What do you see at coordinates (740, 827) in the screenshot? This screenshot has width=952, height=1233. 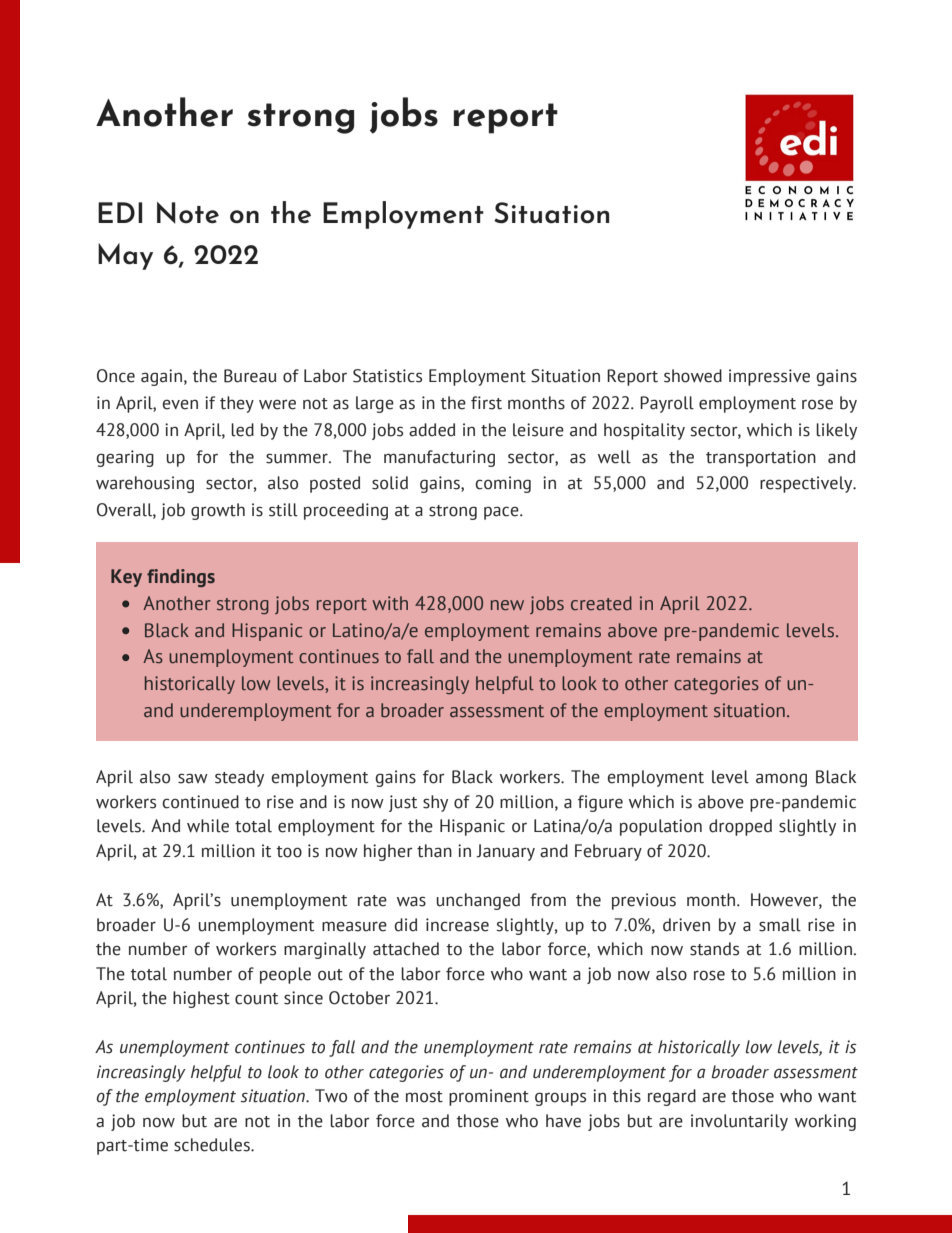 I see `dropped` at bounding box center [740, 827].
